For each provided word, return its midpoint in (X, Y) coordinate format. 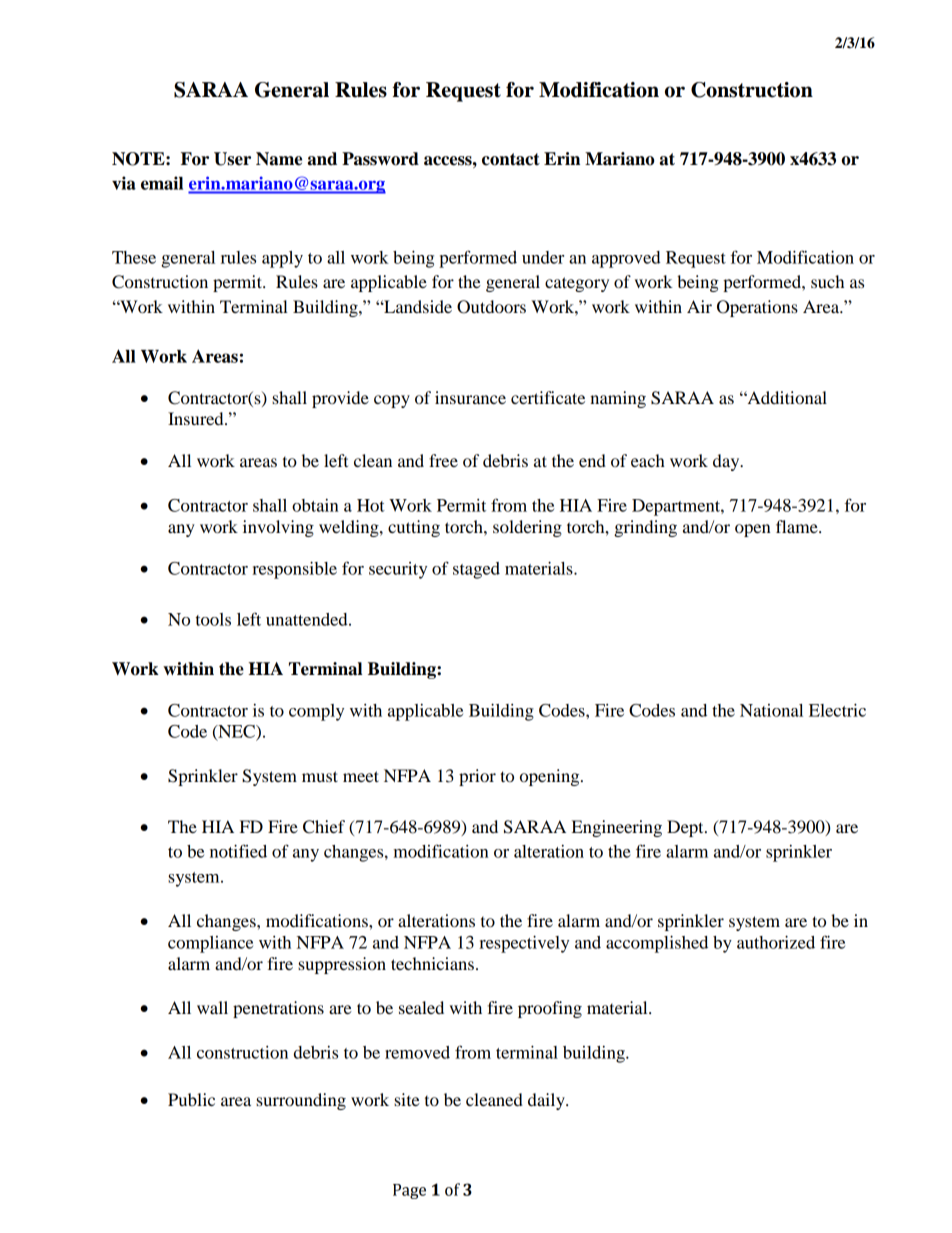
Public (191, 1099)
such (827, 281)
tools (213, 619)
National (771, 710)
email (162, 183)
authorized (776, 942)
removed (417, 1052)
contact (511, 159)
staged (476, 570)
